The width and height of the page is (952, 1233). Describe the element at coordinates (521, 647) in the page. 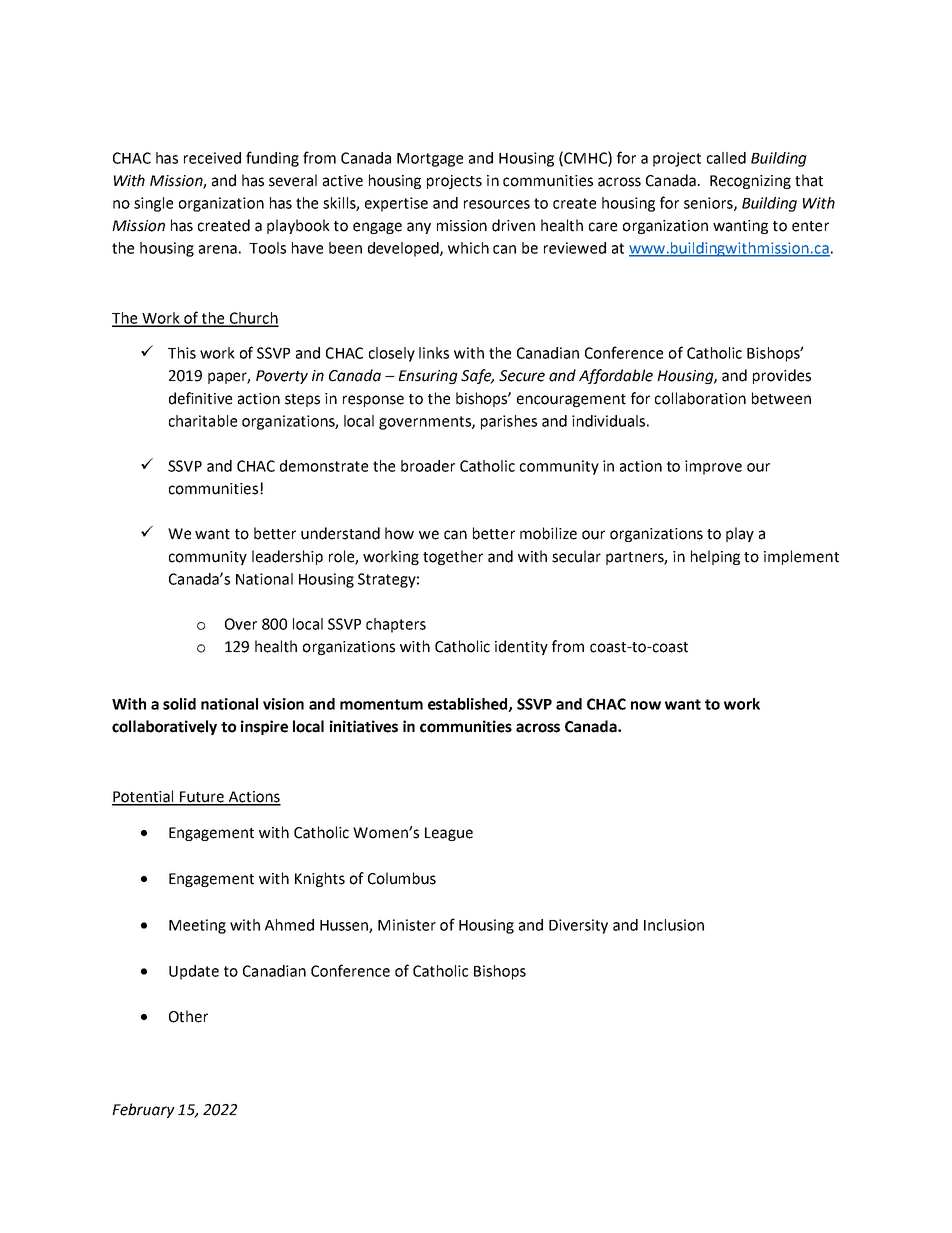

I see `identity` at that location.
